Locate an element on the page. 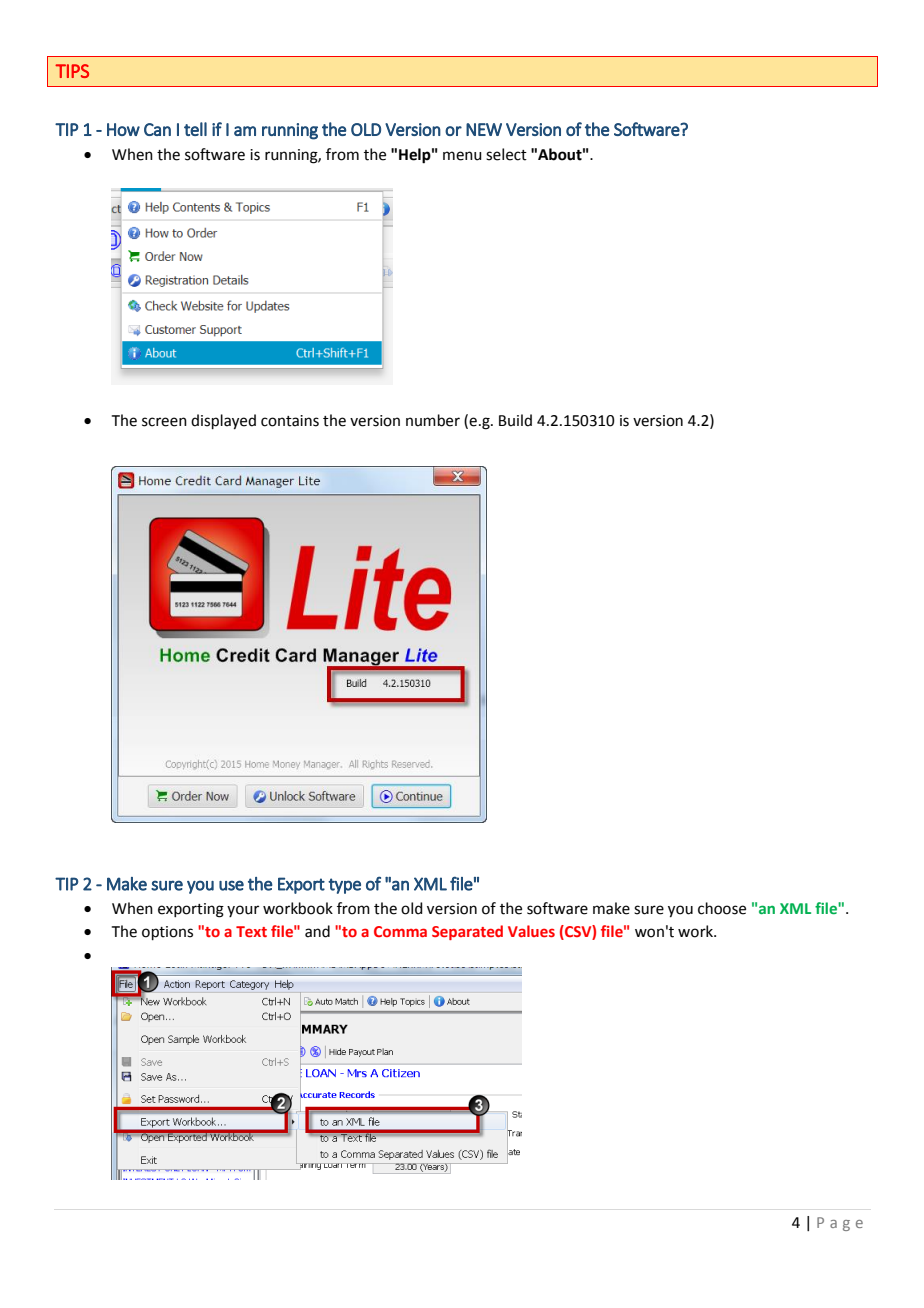 This image has height=1308, width=924. screen is located at coordinates (164, 422).
